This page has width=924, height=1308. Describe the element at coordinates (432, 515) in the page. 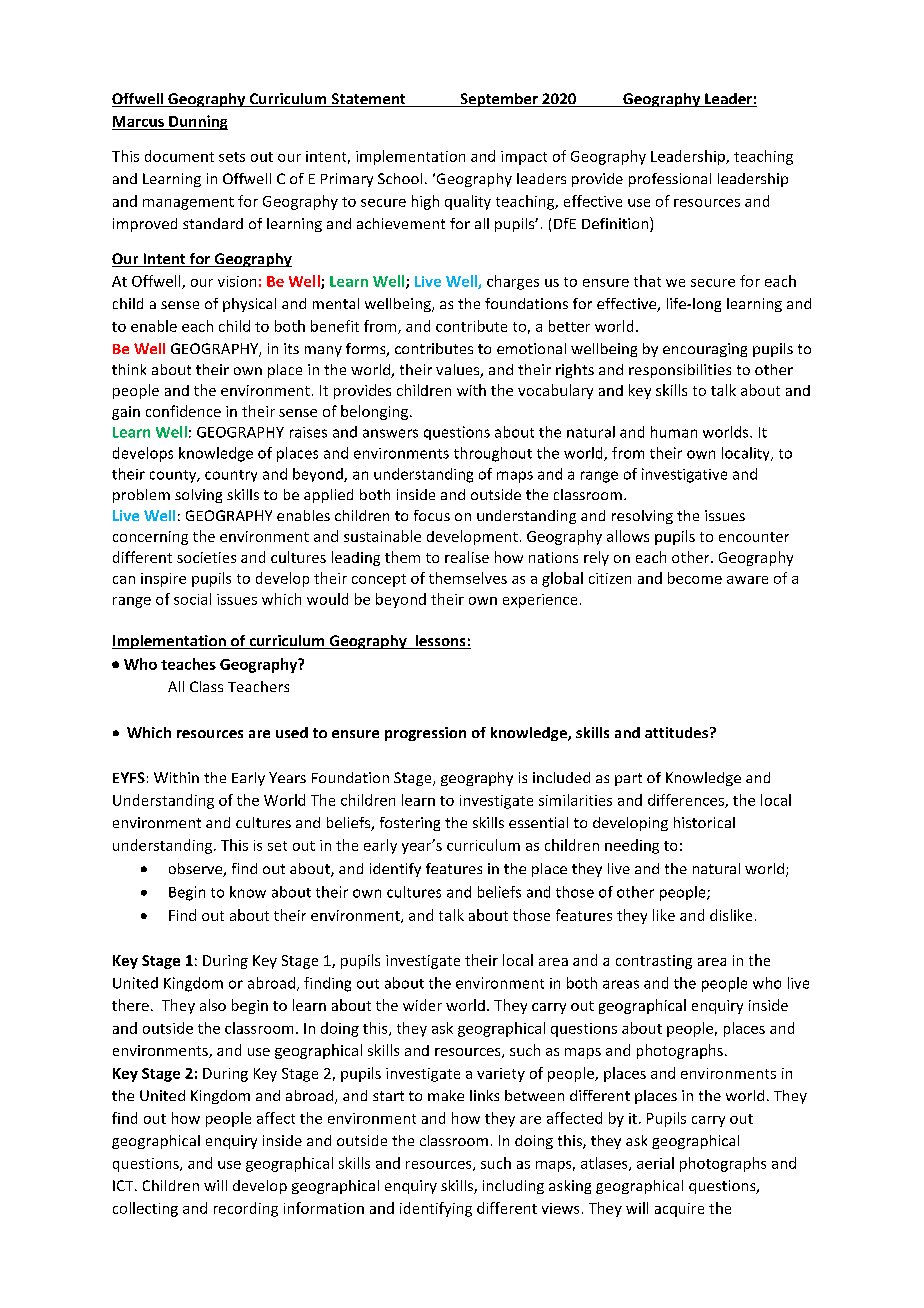

I see `focus` at that location.
